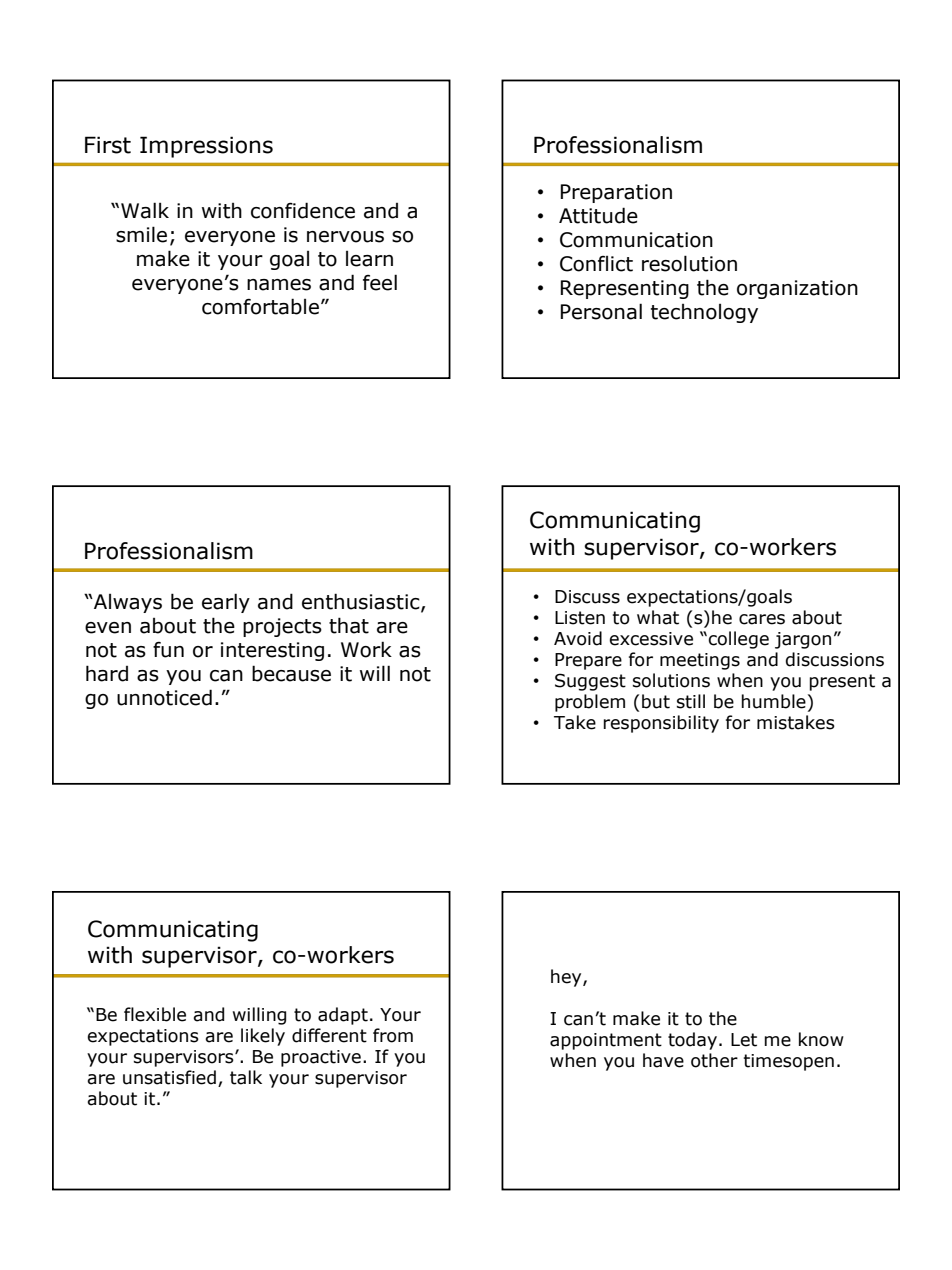  Describe the element at coordinates (590, 703) in the document. I see `problem` at that location.
